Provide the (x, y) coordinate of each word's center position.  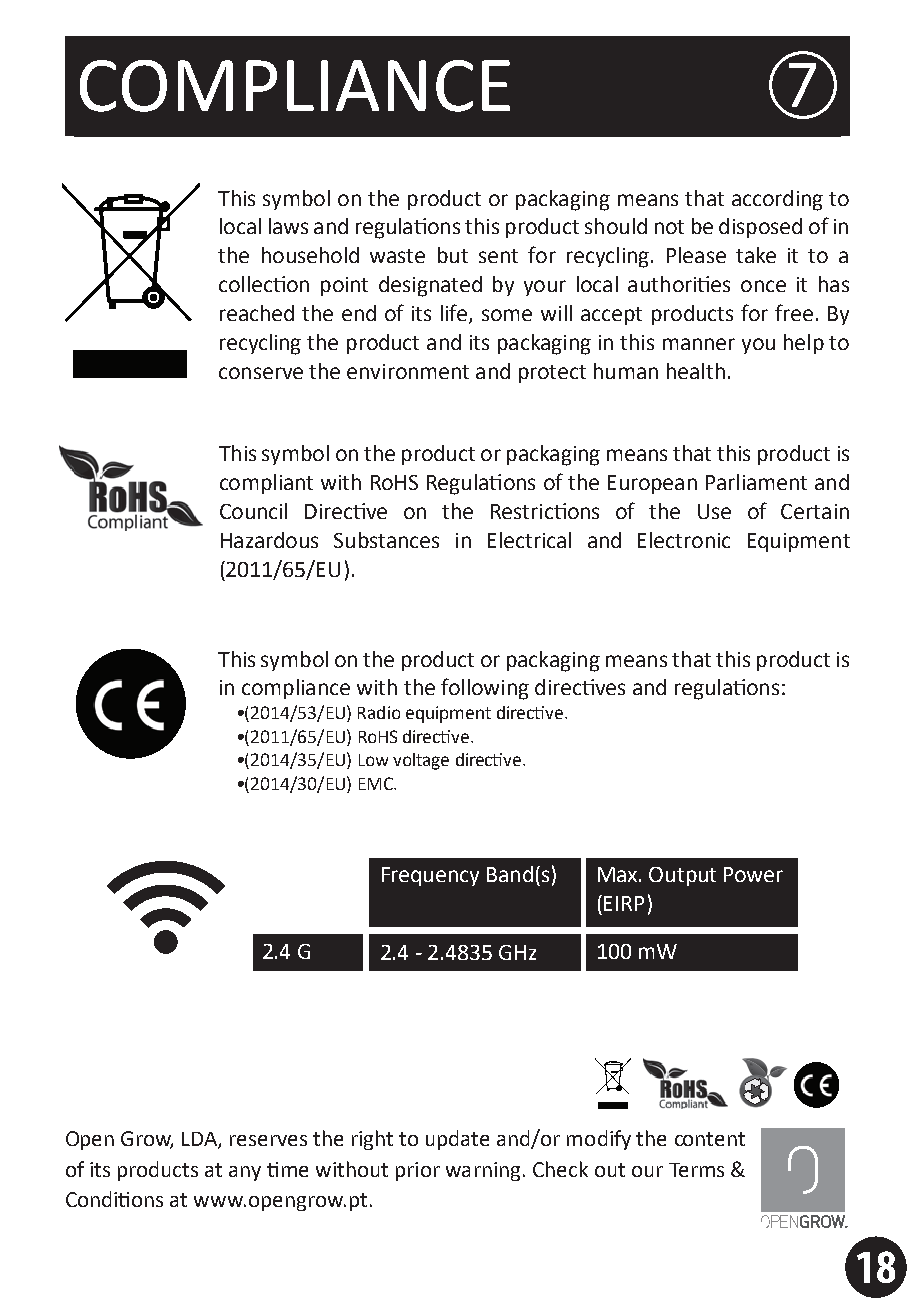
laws (288, 226)
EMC (377, 783)
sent (498, 256)
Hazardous (269, 540)
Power (753, 874)
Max (619, 874)
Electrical (529, 540)
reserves (268, 1140)
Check (560, 1169)
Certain (815, 511)
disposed (760, 228)
